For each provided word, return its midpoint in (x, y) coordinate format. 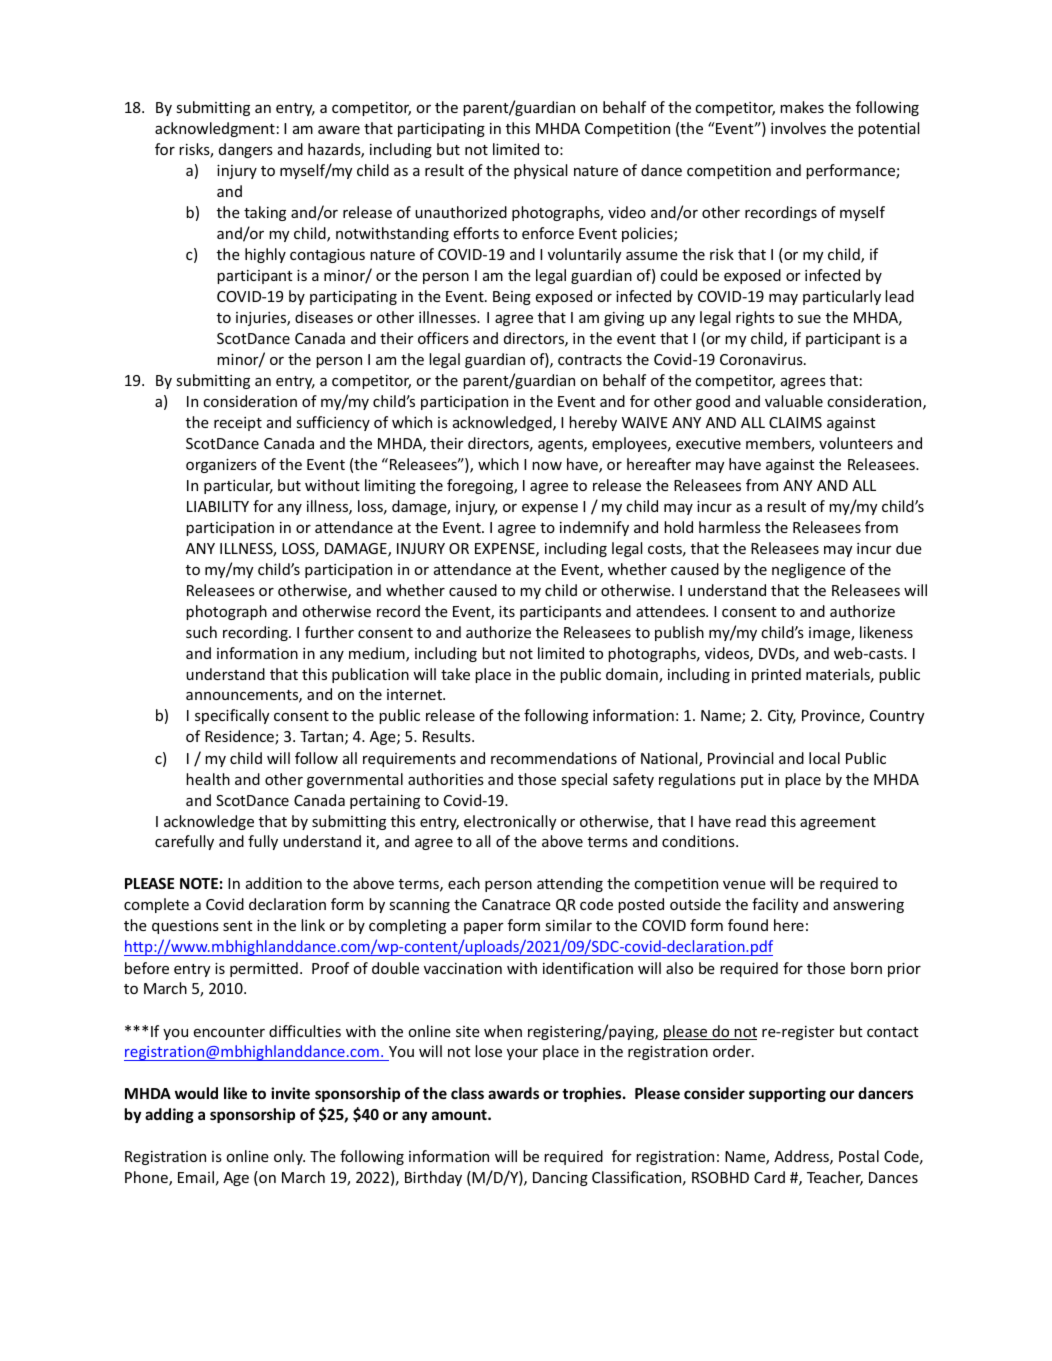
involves (798, 128)
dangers (246, 150)
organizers (221, 466)
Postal (859, 1156)
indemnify (594, 528)
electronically (510, 822)
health (208, 779)
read (751, 821)
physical (540, 171)
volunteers (856, 443)
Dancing (560, 1179)
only (289, 1157)
